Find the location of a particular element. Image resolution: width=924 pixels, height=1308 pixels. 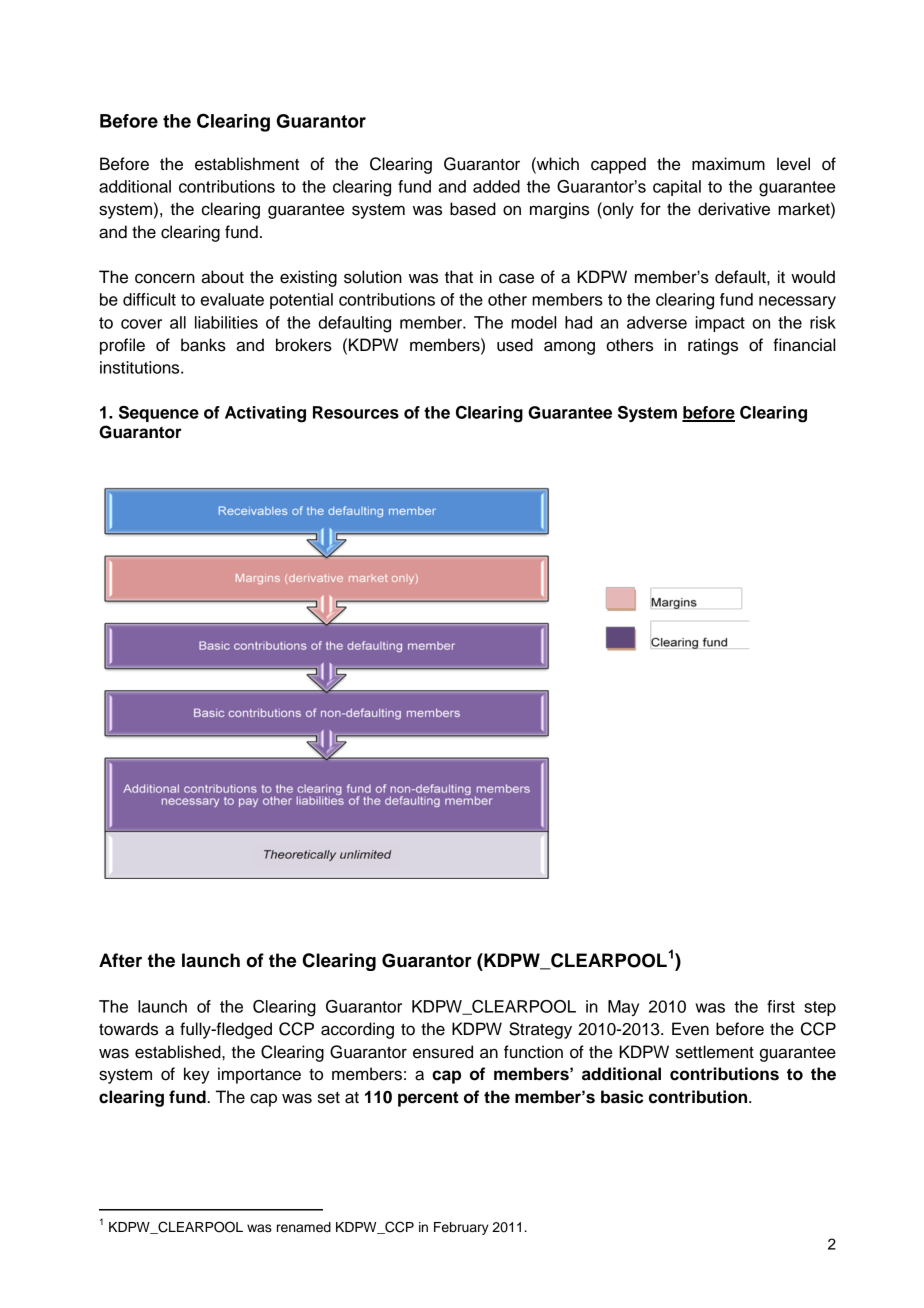

Activating is located at coordinates (265, 414).
